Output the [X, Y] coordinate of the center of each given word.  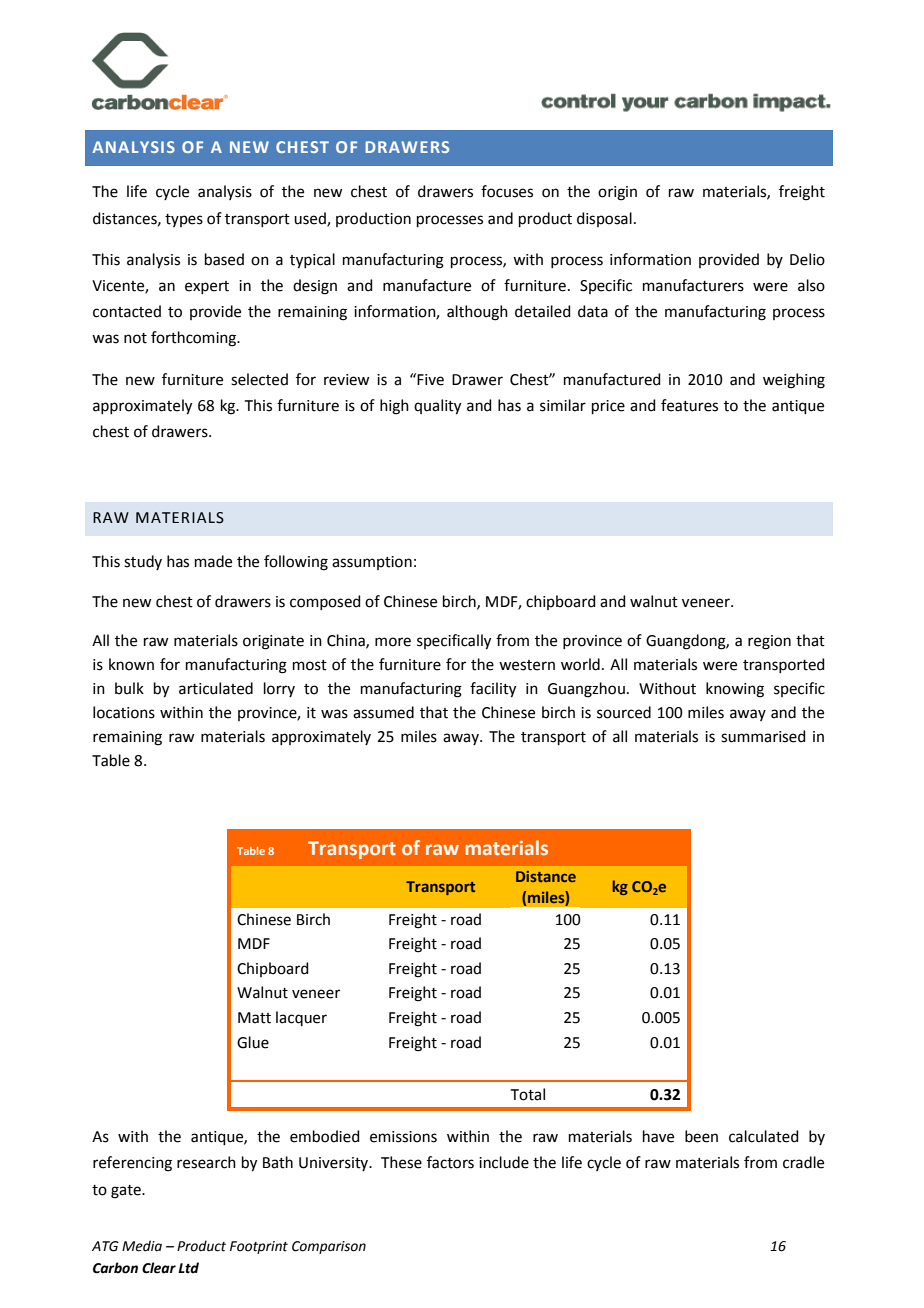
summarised [763, 736]
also [811, 285]
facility [493, 690]
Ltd [188, 1268]
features [689, 405]
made [213, 561]
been [701, 1136]
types [184, 220]
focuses [507, 191]
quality [437, 407]
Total [528, 1094]
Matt [254, 1018]
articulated [216, 688]
